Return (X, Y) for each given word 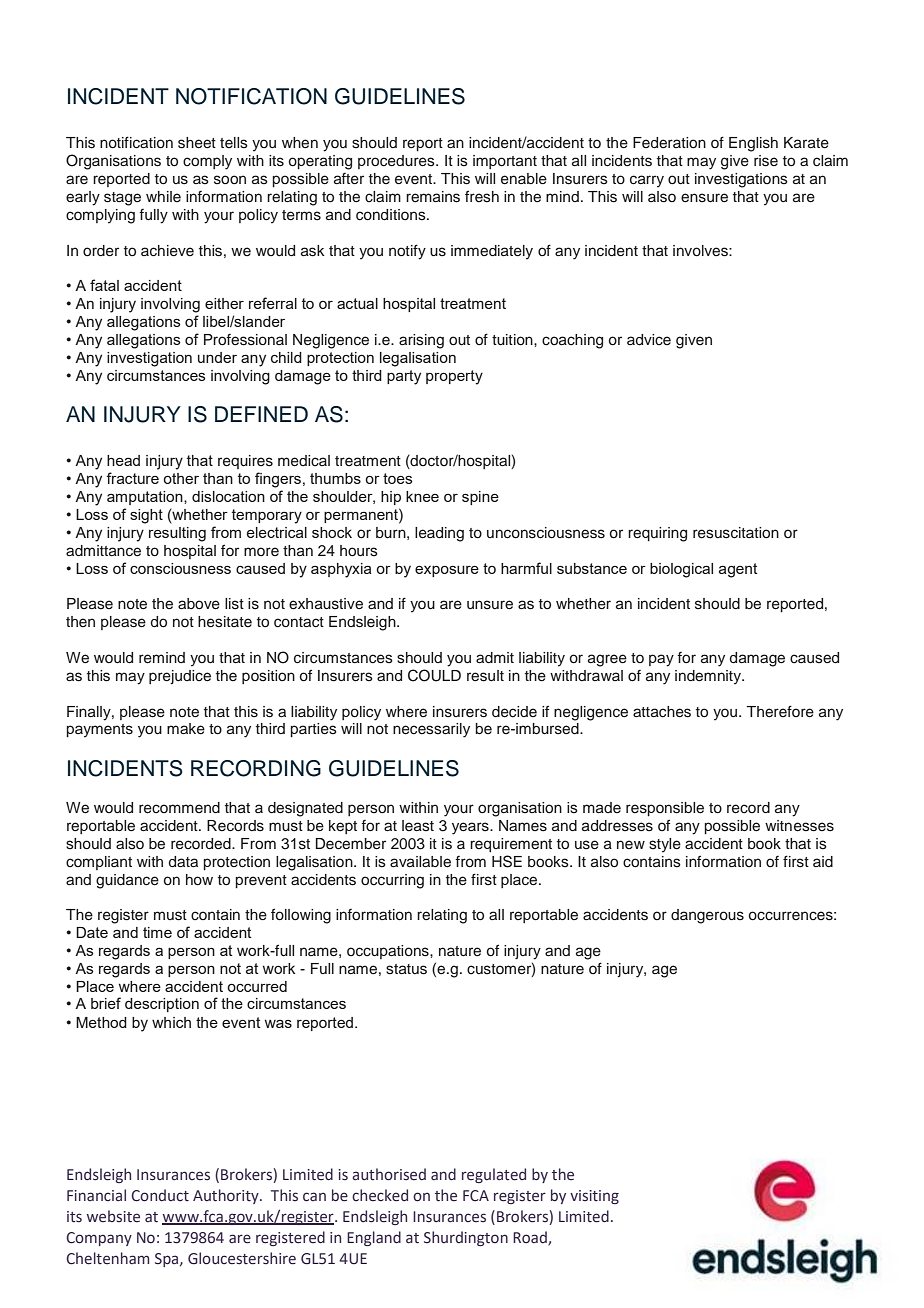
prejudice (180, 677)
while (163, 196)
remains (433, 197)
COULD (434, 675)
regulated (494, 1175)
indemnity (709, 677)
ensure (704, 198)
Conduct (160, 1195)
